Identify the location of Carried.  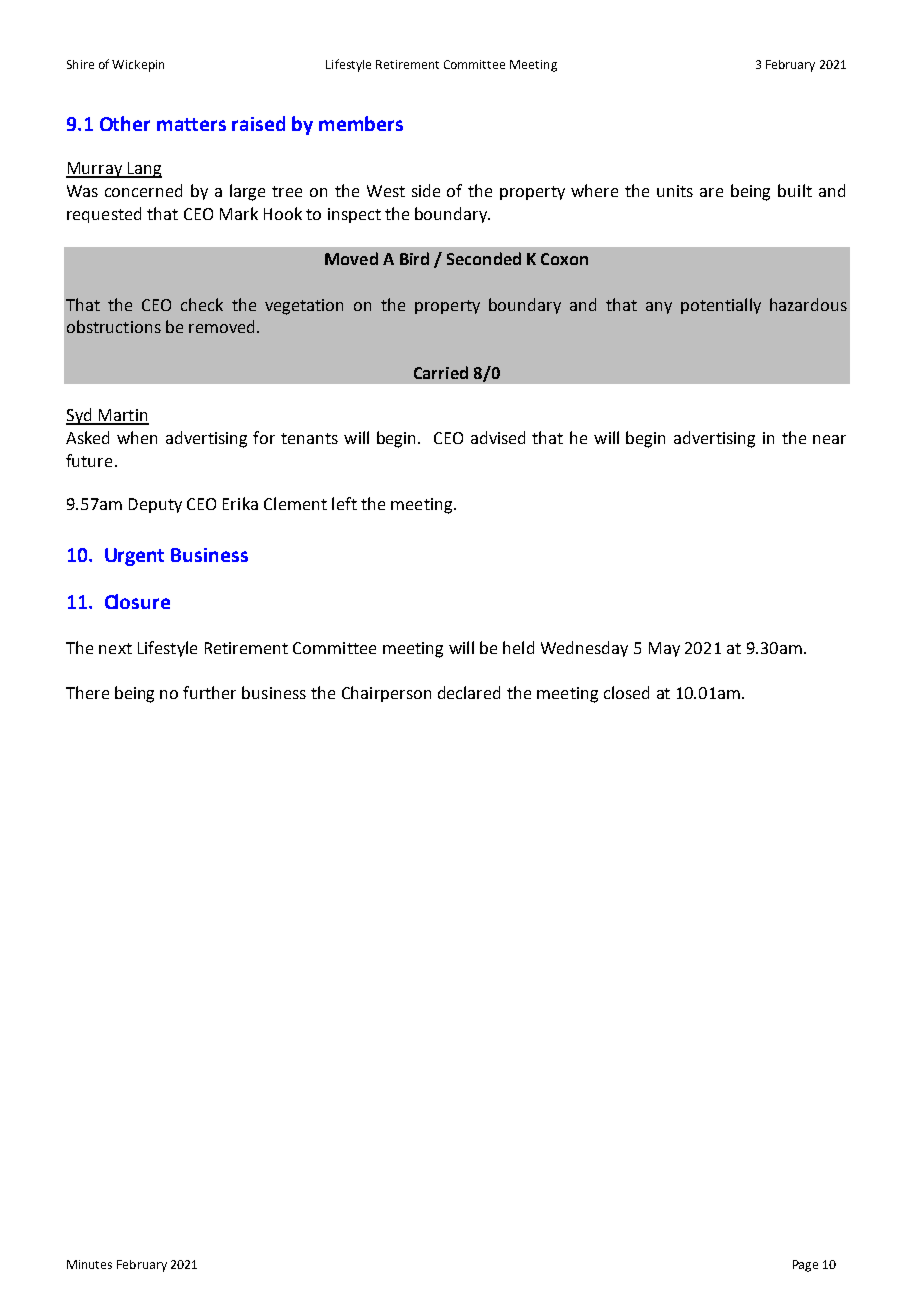
(441, 372).
